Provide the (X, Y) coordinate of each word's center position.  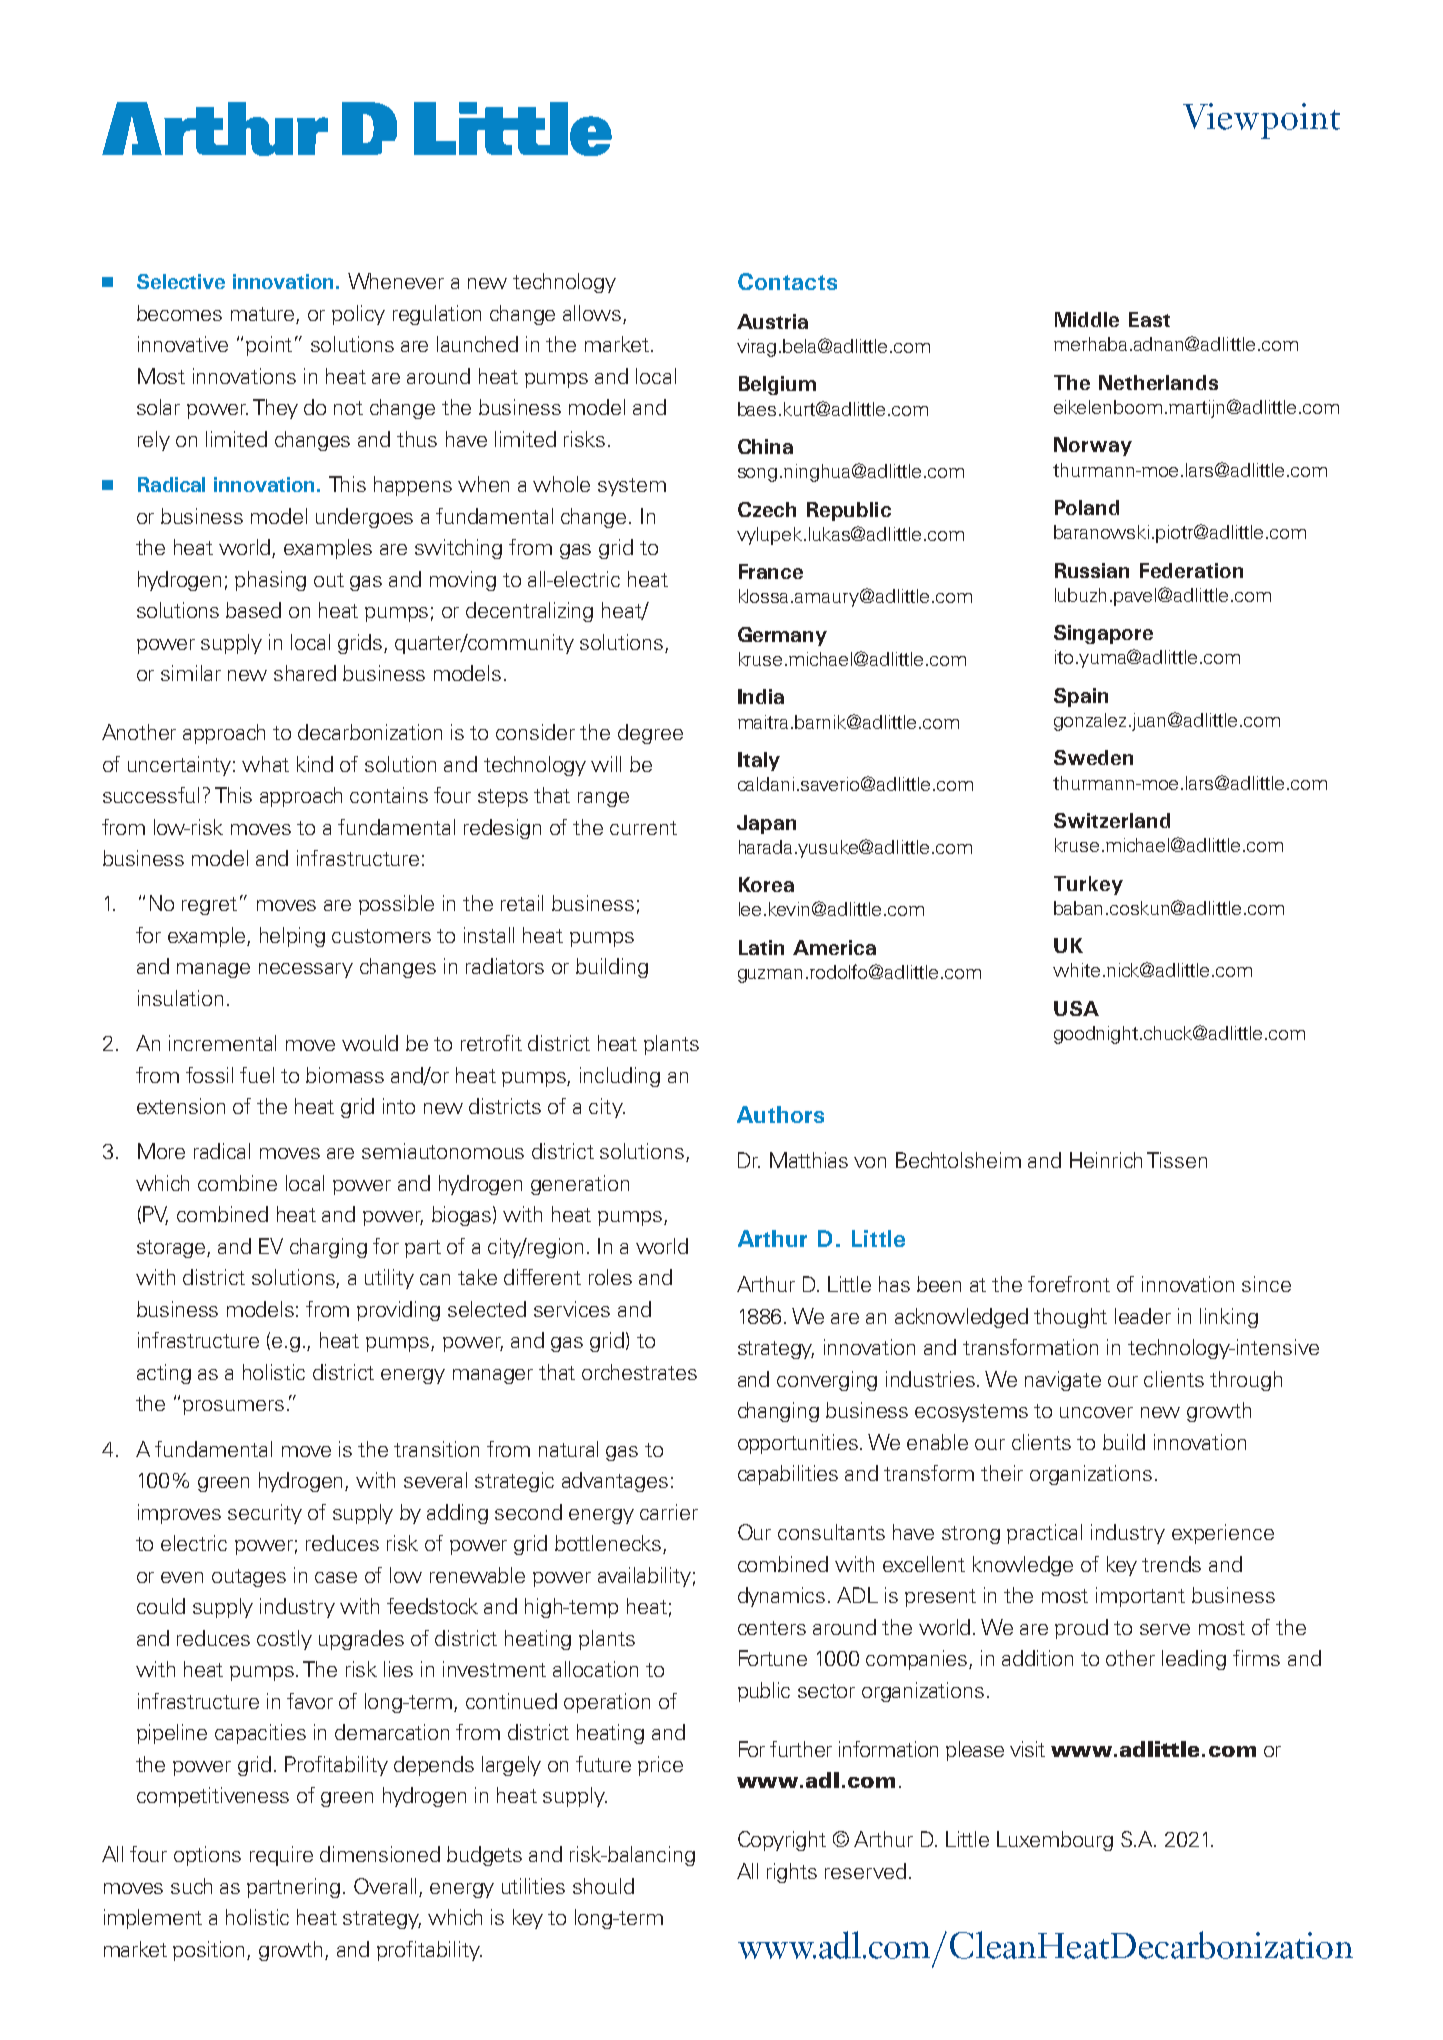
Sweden (1093, 757)
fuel (257, 1075)
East (1149, 319)
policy (358, 315)
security (265, 1514)
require (281, 1856)
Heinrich (1106, 1160)
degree (650, 734)
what (265, 764)
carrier (669, 1512)
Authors (780, 1114)
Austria (772, 321)
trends (1171, 1564)
